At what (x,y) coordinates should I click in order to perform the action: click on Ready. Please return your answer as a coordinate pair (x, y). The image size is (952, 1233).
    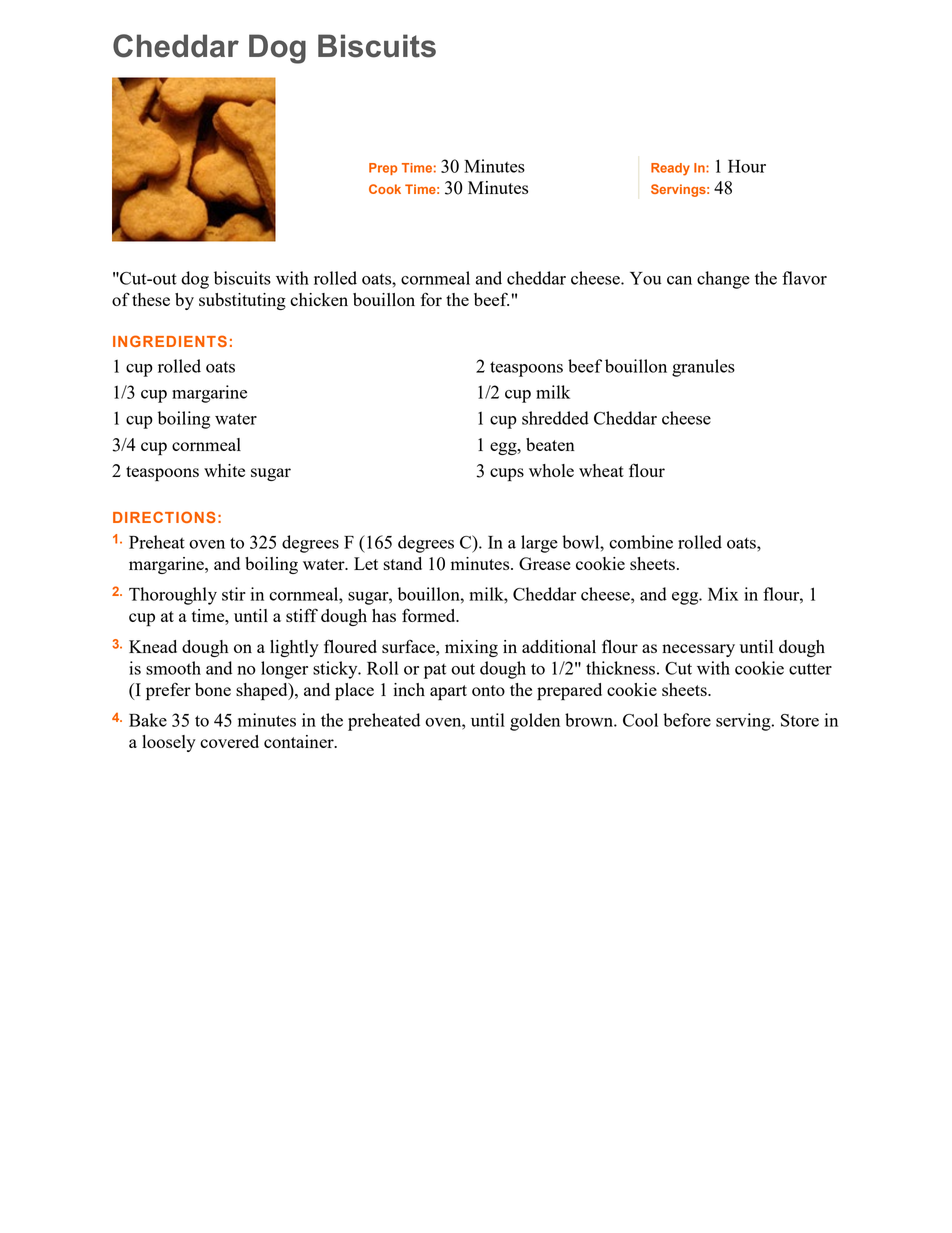
    Looking at the image, I should click on (670, 169).
